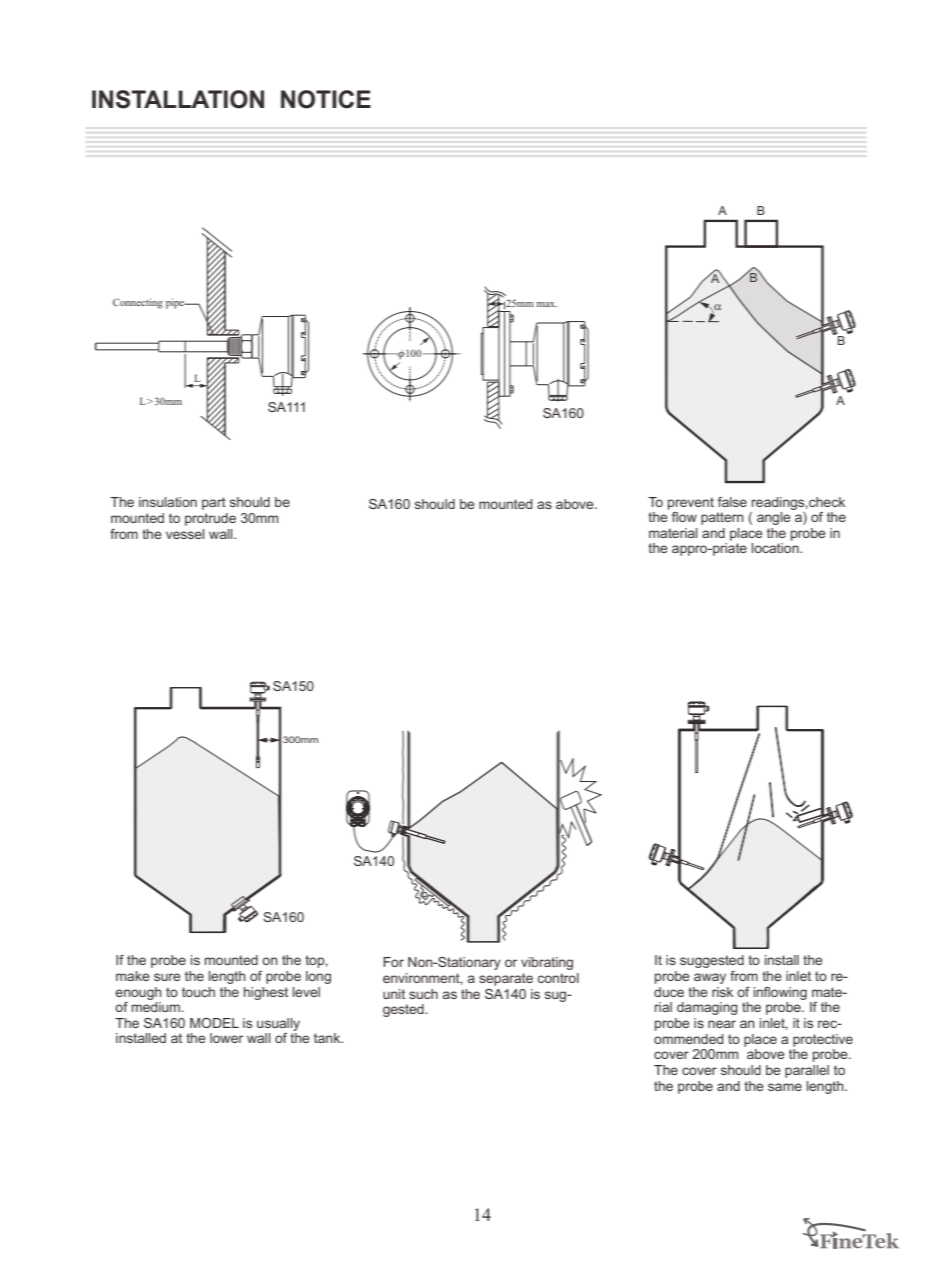 The height and width of the screenshot is (1284, 952). What do you see at coordinates (326, 99) in the screenshot?
I see `NOTICE` at bounding box center [326, 99].
